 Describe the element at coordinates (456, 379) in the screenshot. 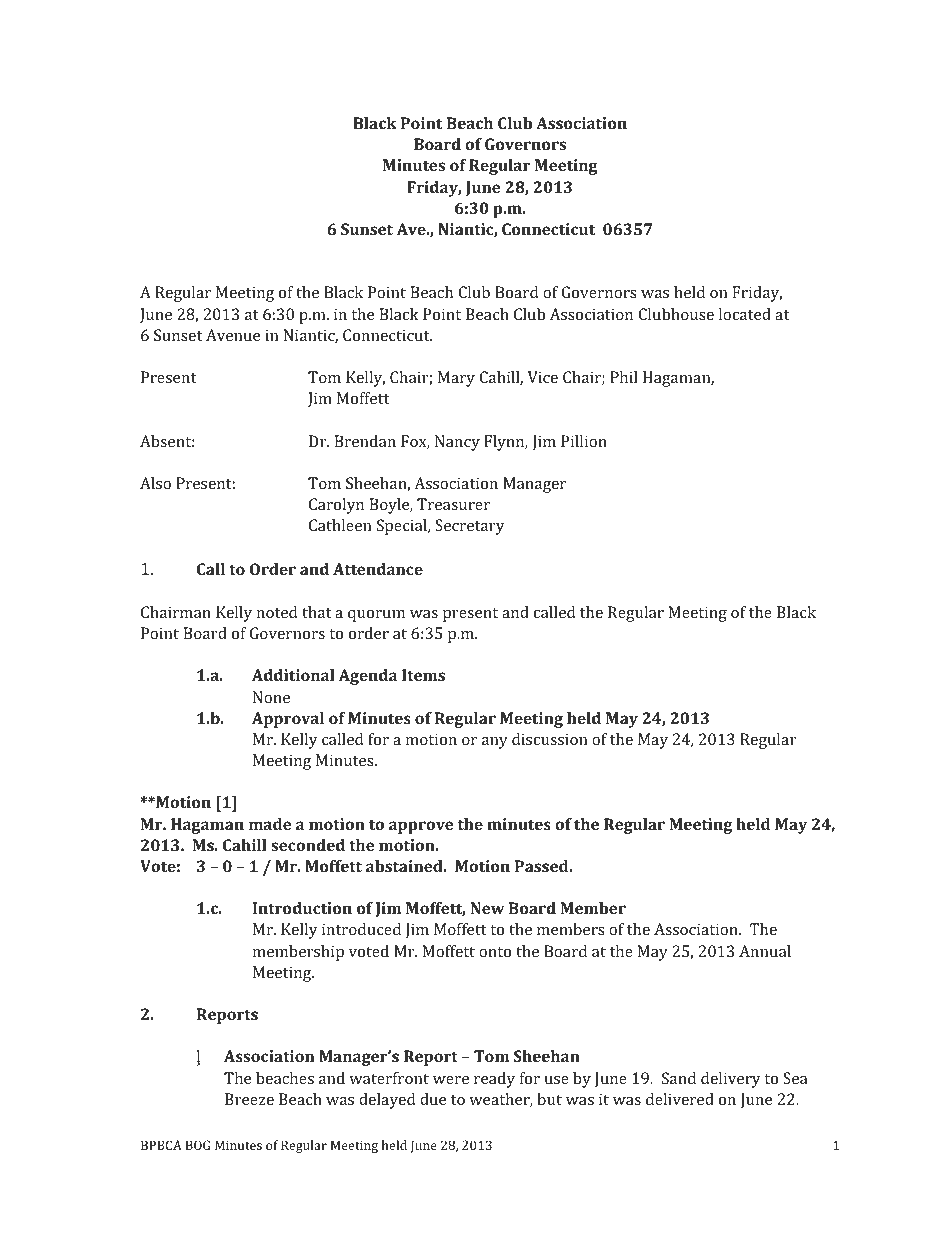

I see `Mary` at that location.
